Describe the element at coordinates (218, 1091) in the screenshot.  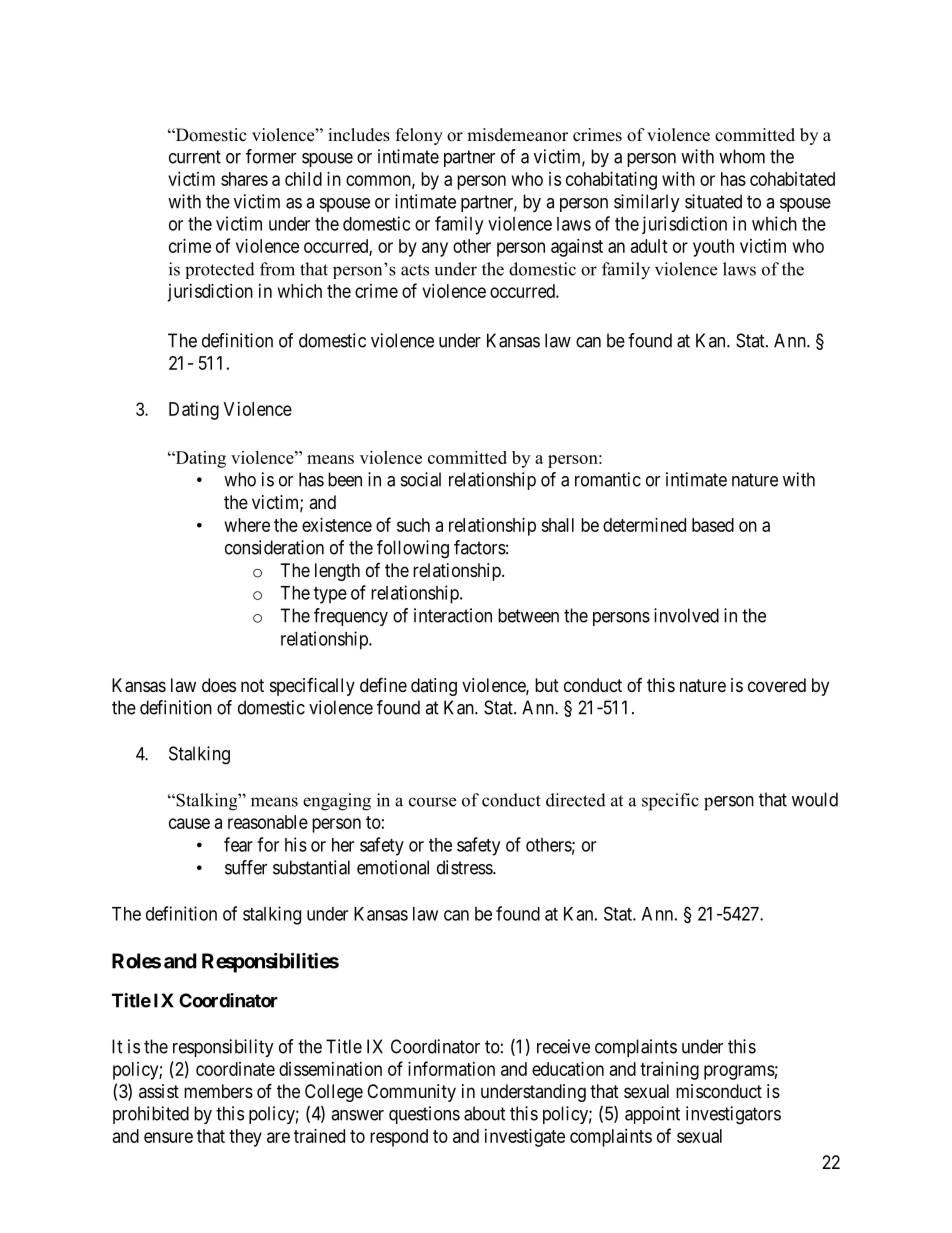
I see `members` at that location.
